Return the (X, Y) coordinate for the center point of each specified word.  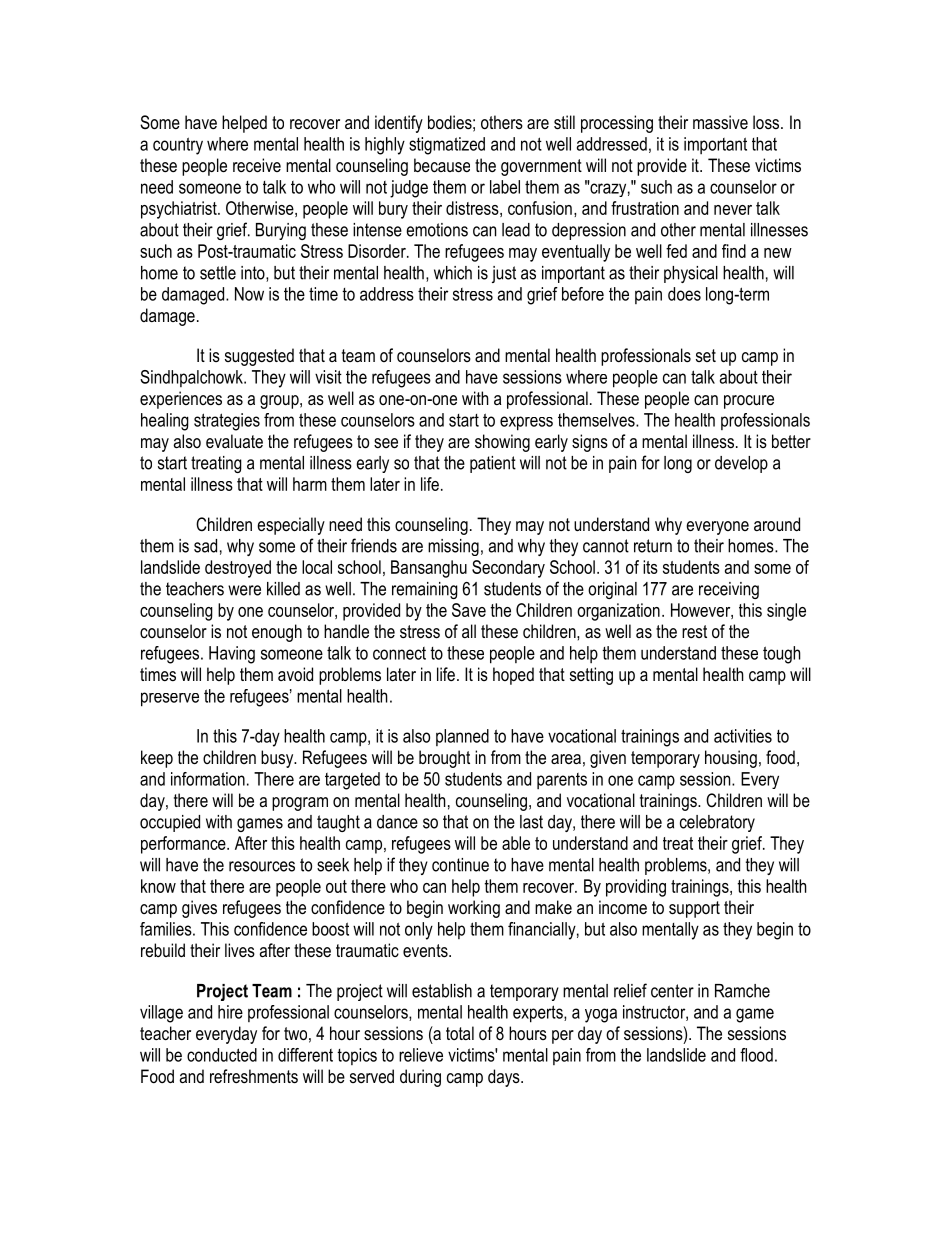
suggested (259, 357)
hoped (513, 676)
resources (262, 866)
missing (453, 547)
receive (257, 165)
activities (743, 736)
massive (720, 122)
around (777, 524)
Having (232, 655)
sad (205, 546)
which (453, 273)
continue (460, 865)
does (684, 294)
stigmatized (447, 146)
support (694, 909)
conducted (222, 1055)
